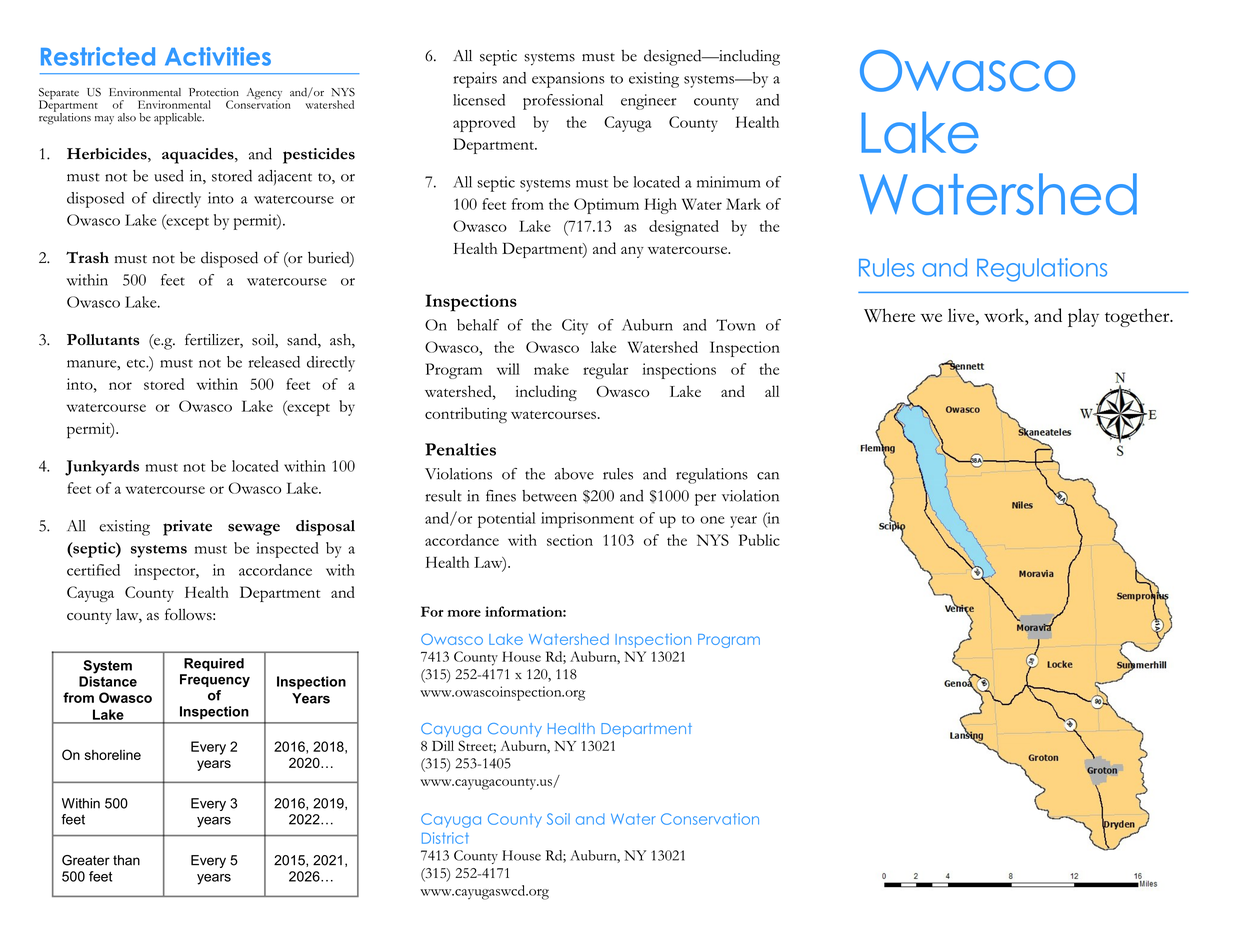 The image size is (1233, 952). What do you see at coordinates (102, 468) in the document?
I see `Junkyards` at bounding box center [102, 468].
